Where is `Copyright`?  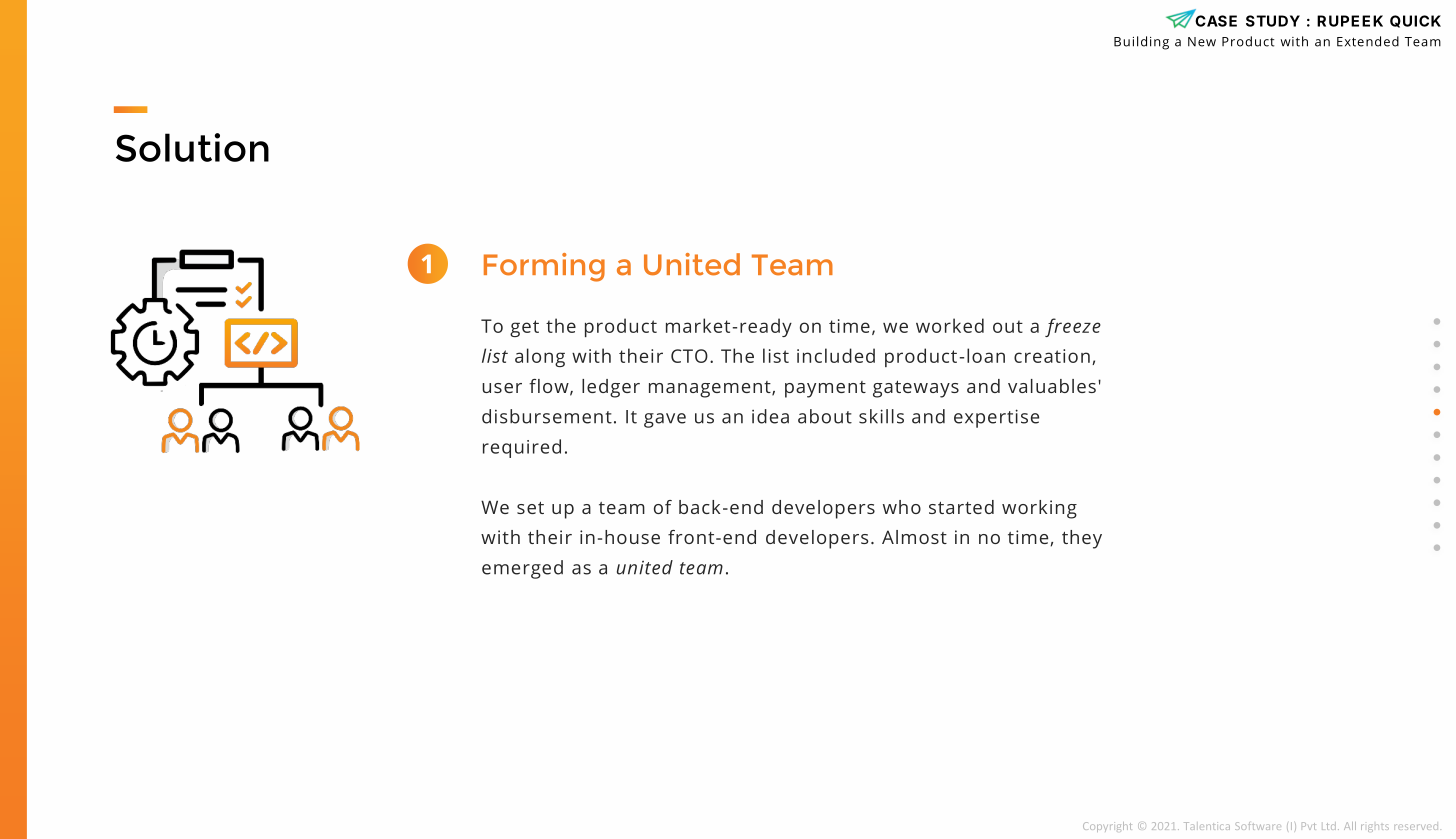 Copyright is located at coordinates (1107, 827).
